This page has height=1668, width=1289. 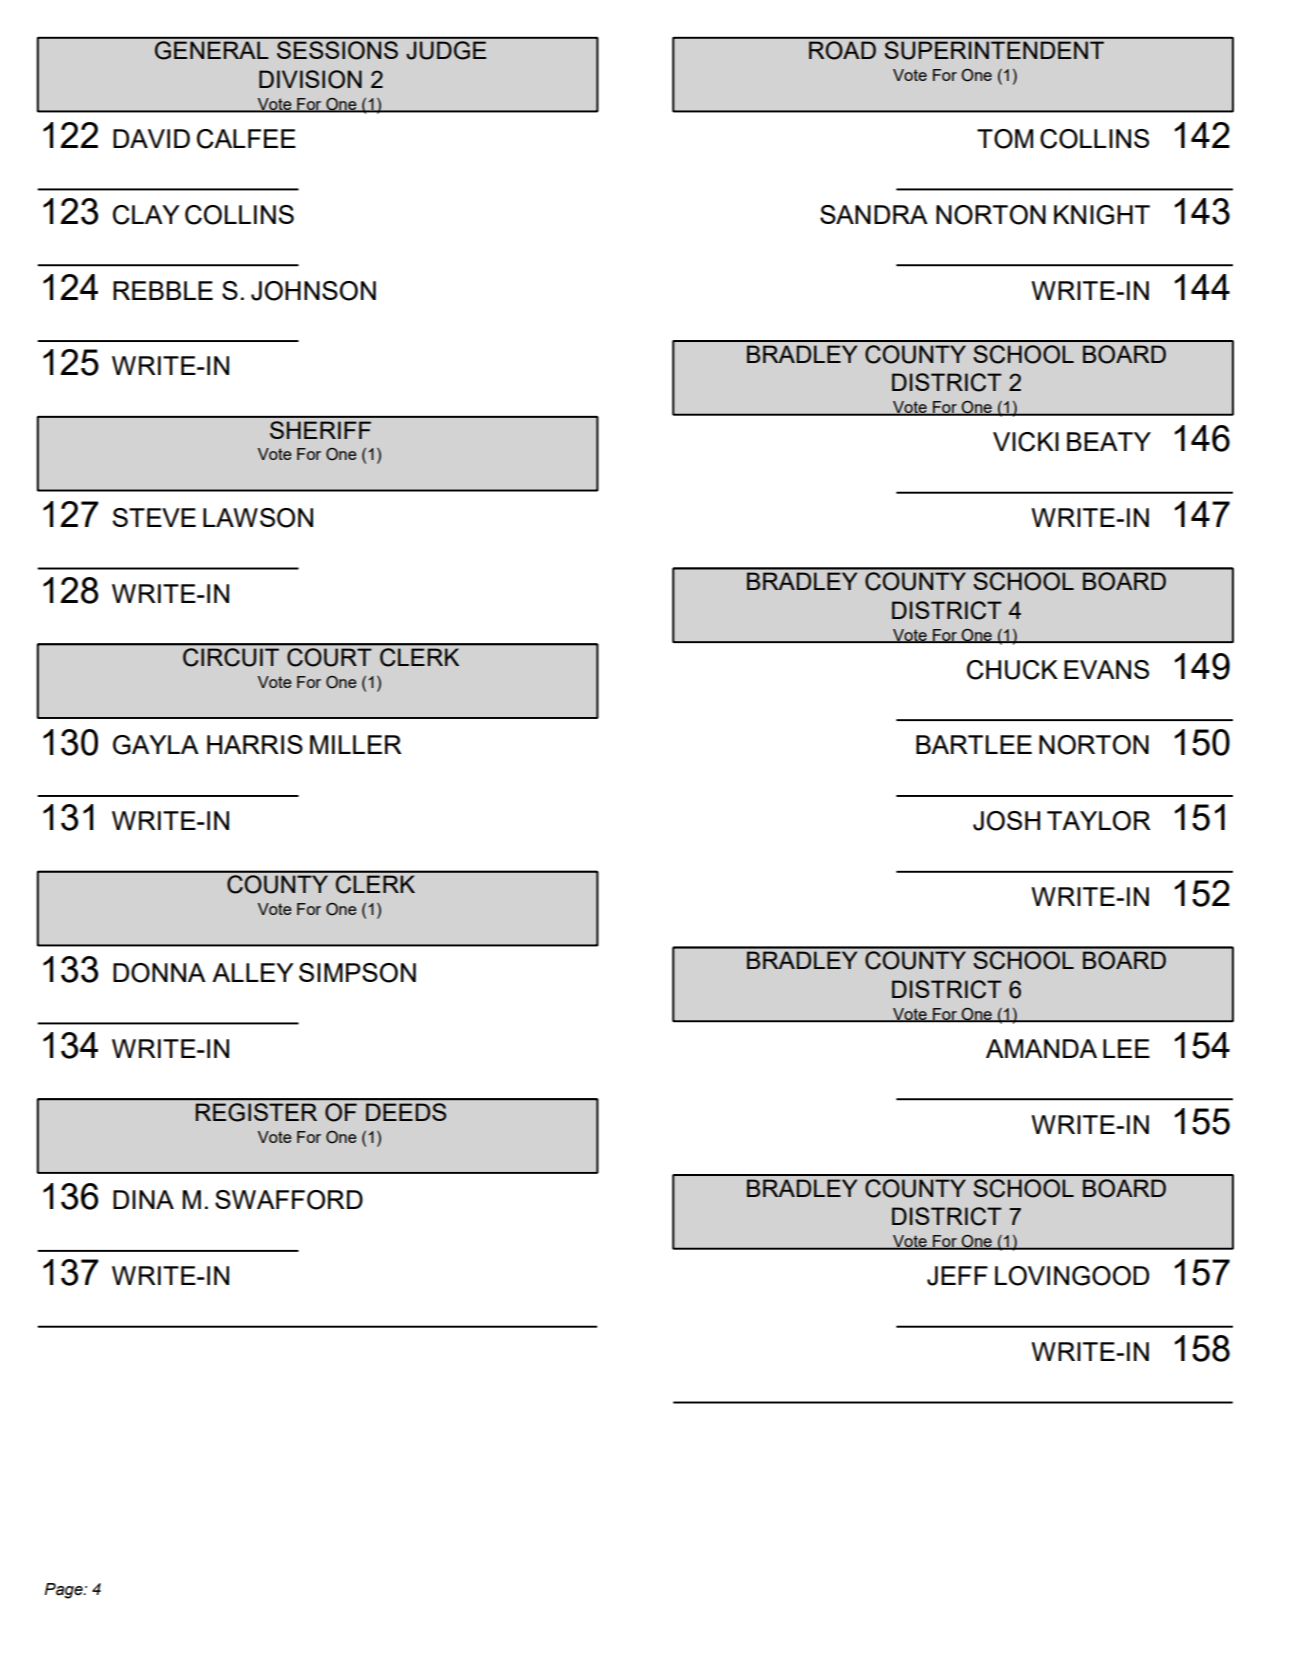 I want to click on MILLER, so click(x=356, y=744).
